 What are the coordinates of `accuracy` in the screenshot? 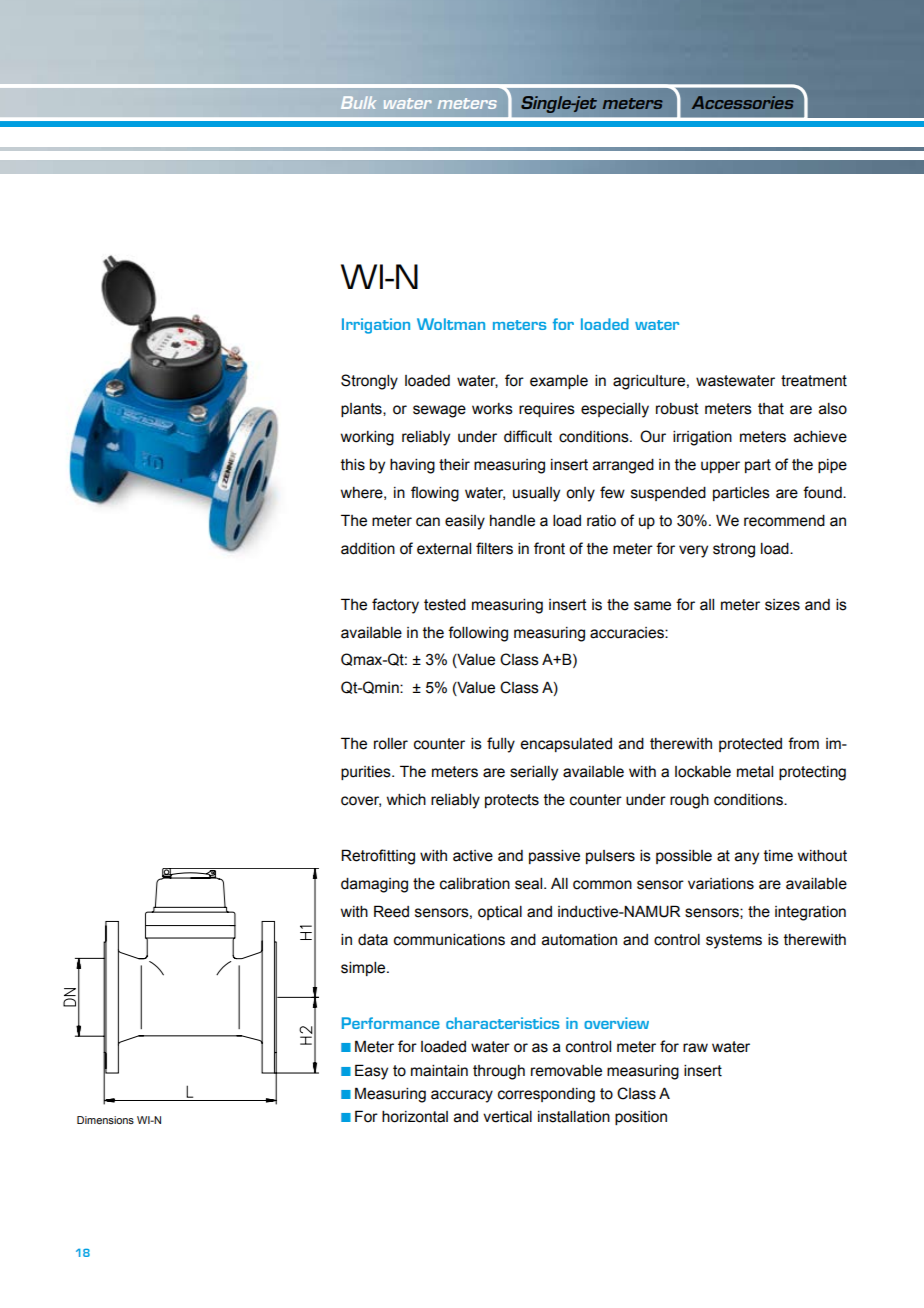 It's located at (462, 1096).
